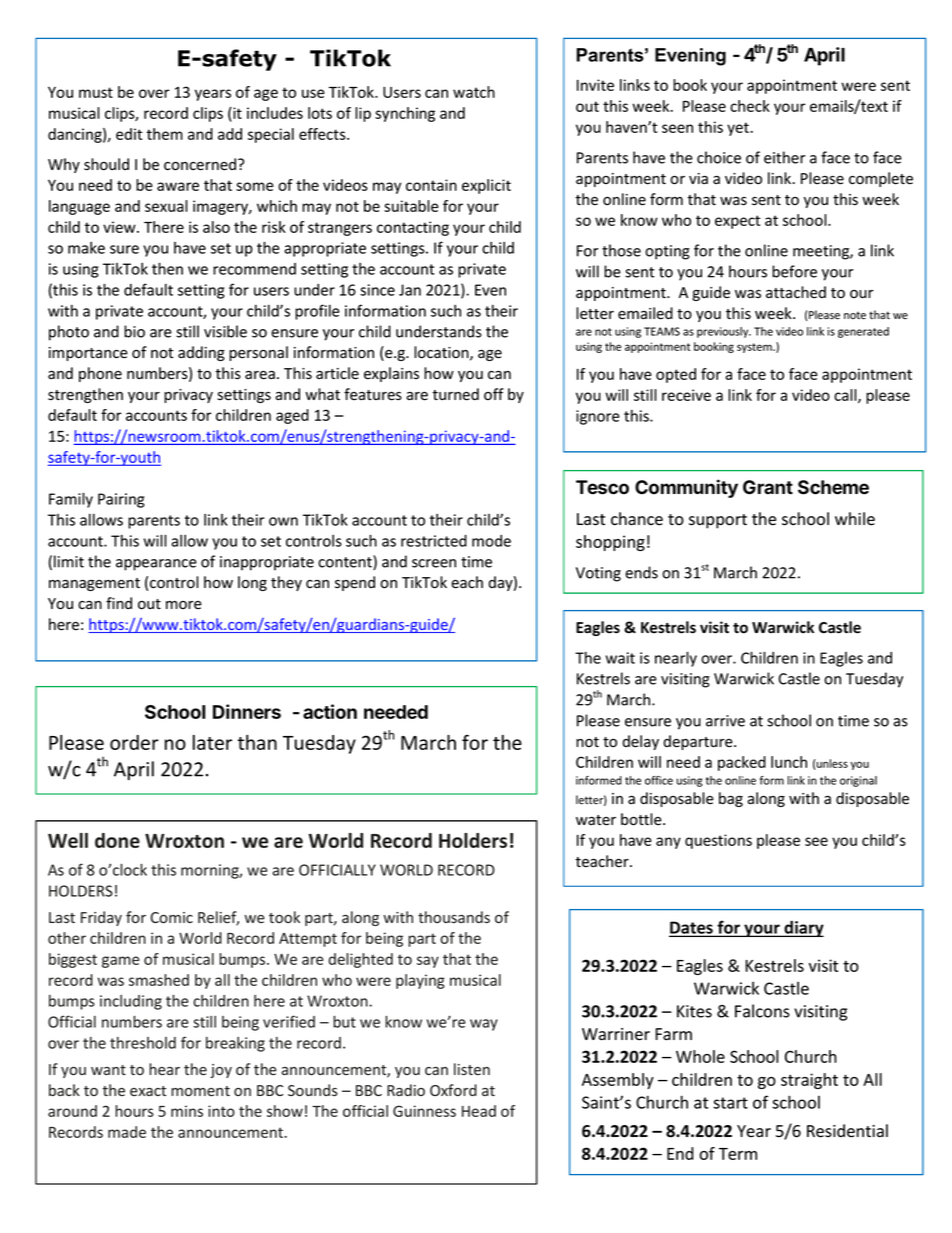  Describe the element at coordinates (750, 106) in the document. I see `check` at that location.
